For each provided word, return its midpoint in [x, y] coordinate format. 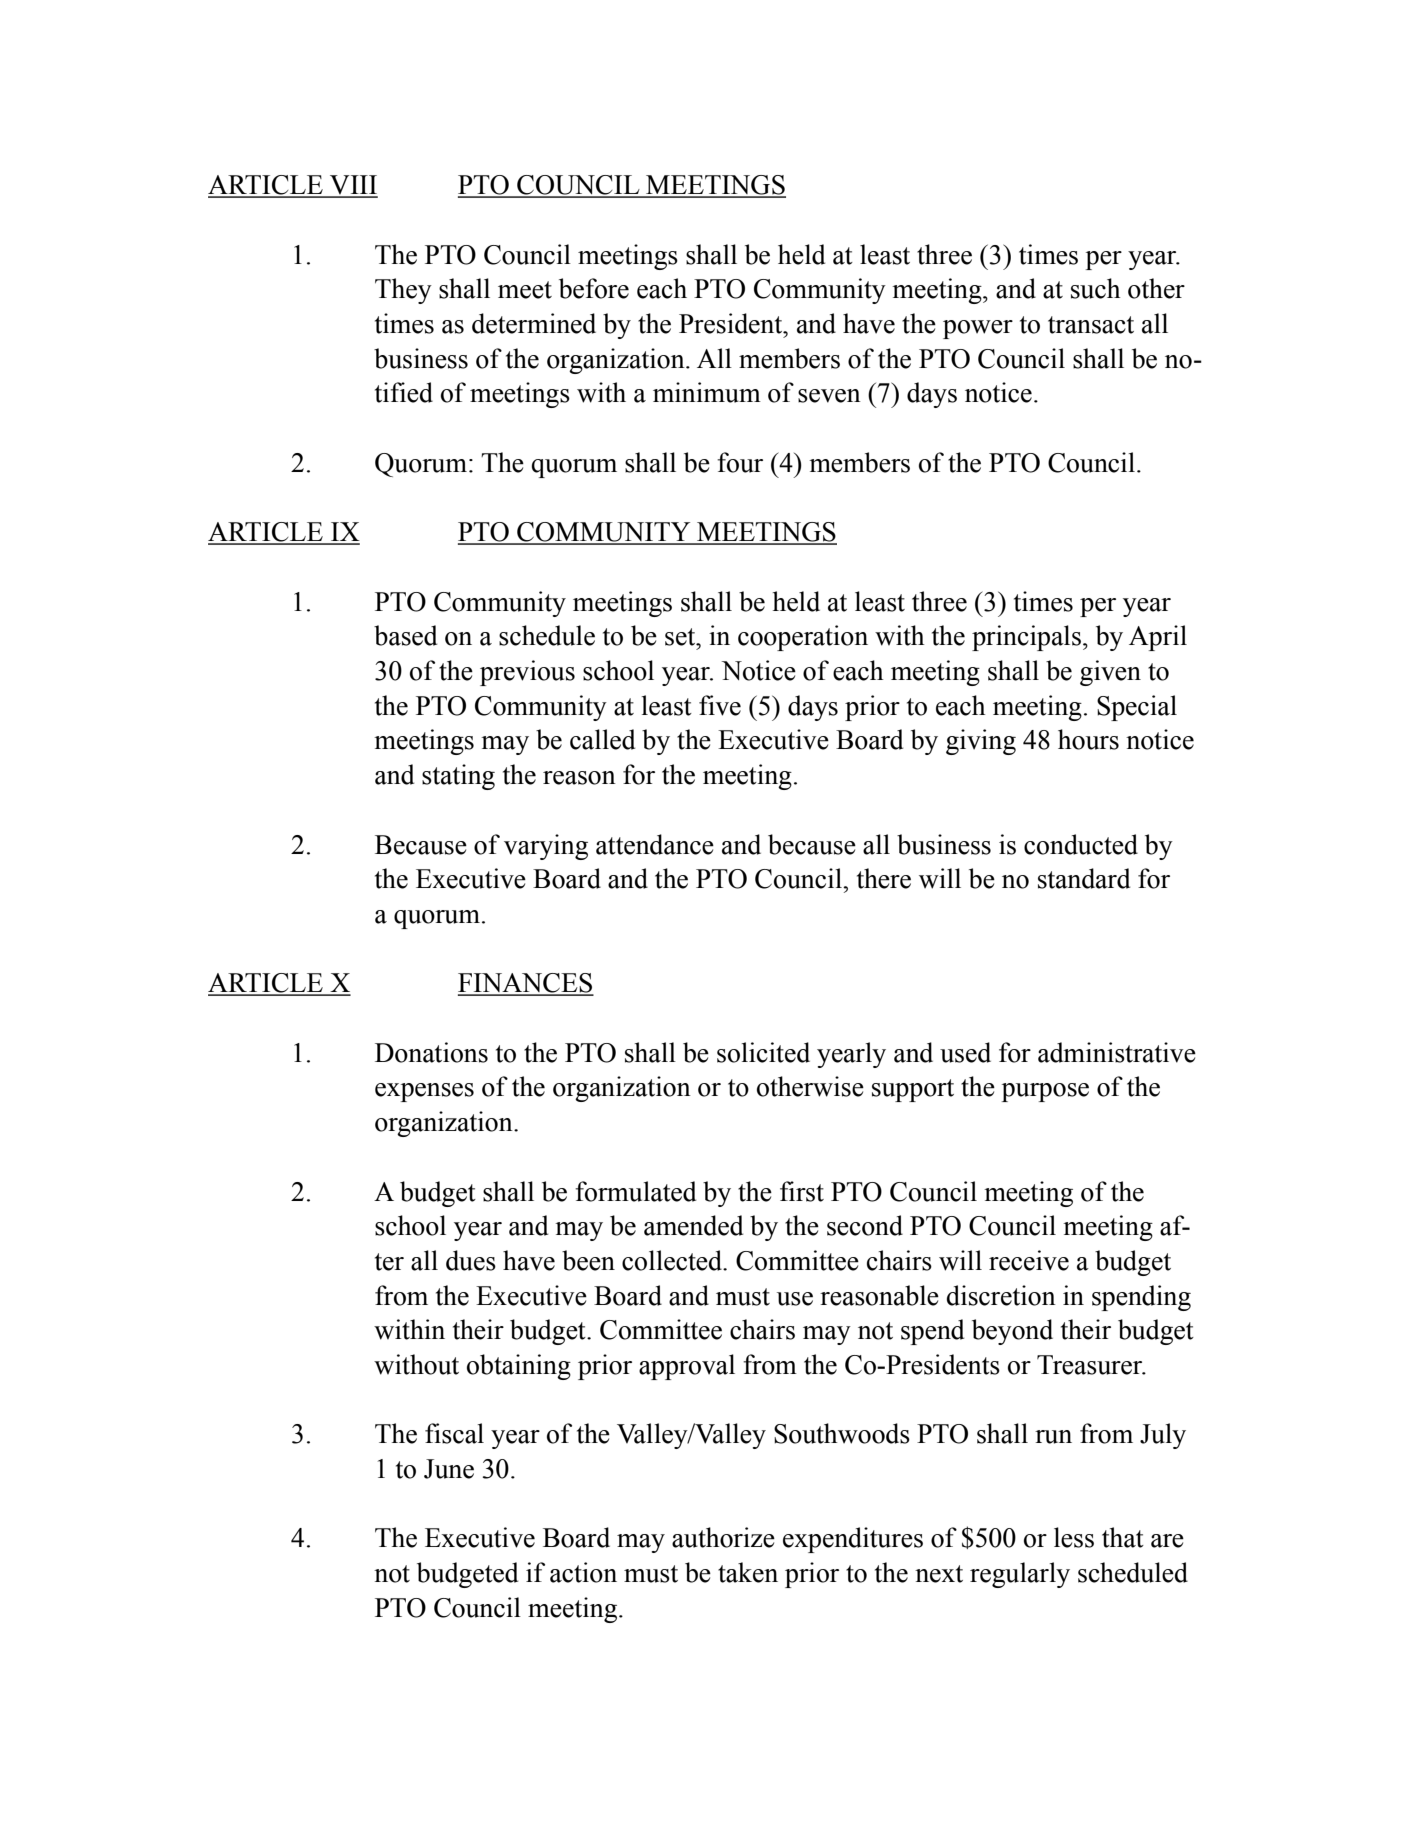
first [802, 1191]
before [594, 288]
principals [1026, 638]
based [405, 635]
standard [1084, 878]
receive [1029, 1260]
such [1096, 288]
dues [471, 1260]
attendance [655, 844]
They [403, 291]
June [449, 1469]
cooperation [803, 638]
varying [546, 847]
